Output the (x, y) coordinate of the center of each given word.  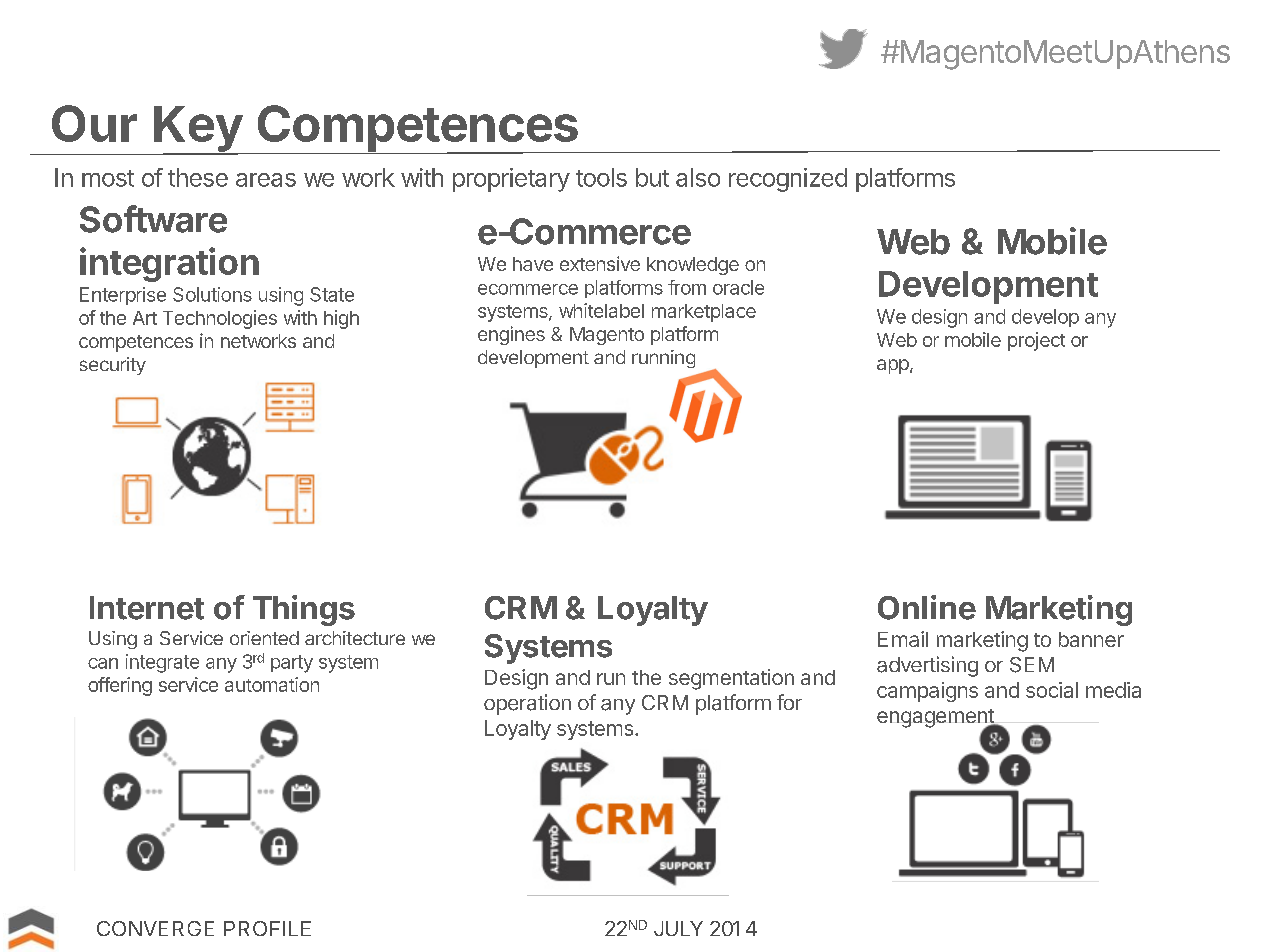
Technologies (220, 319)
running (663, 359)
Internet (147, 608)
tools (601, 177)
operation (527, 704)
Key (199, 130)
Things (304, 610)
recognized (788, 180)
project (1036, 341)
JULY (678, 928)
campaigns (927, 692)
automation (272, 684)
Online (927, 607)
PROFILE (267, 928)
